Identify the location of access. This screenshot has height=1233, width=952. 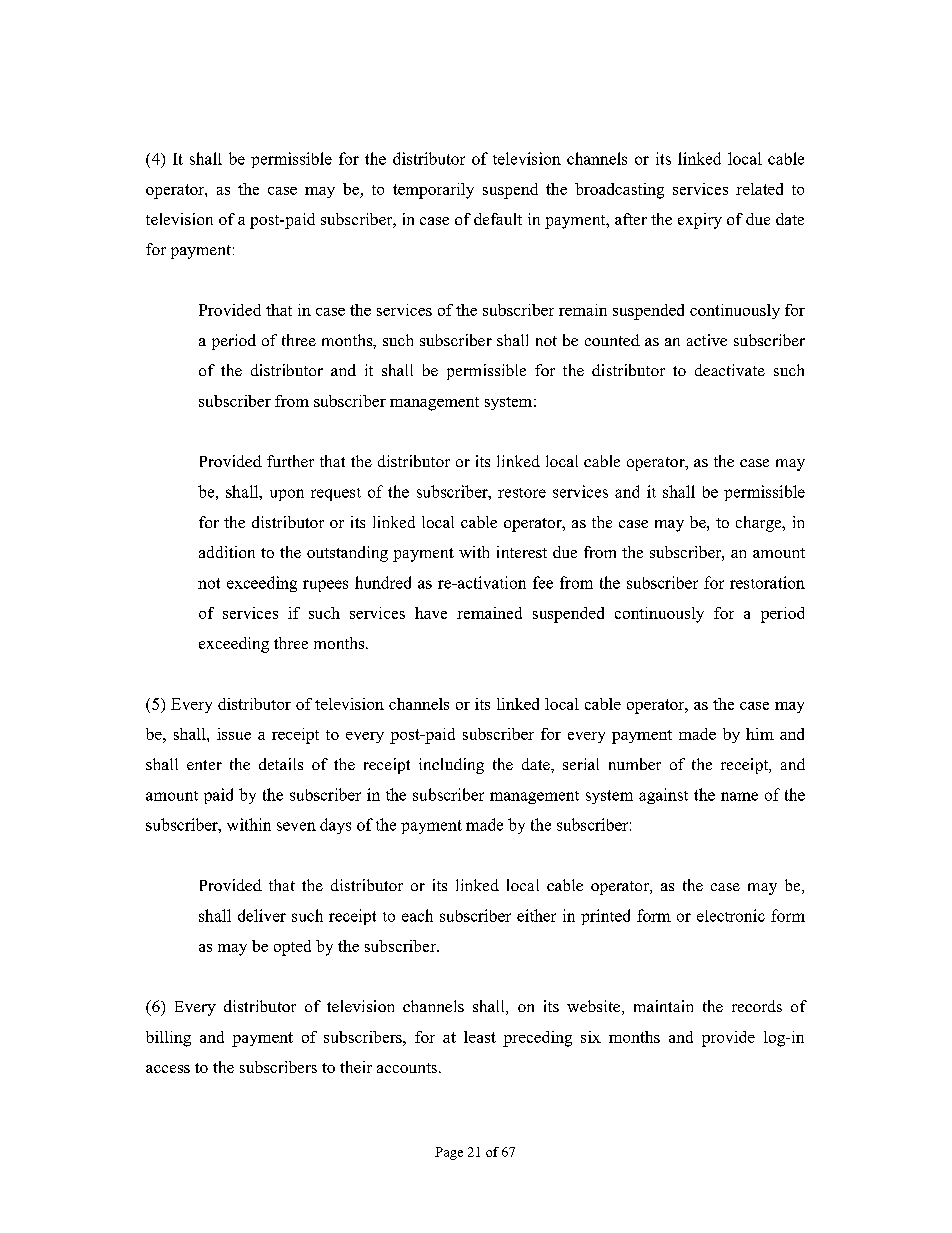
(168, 1069).
